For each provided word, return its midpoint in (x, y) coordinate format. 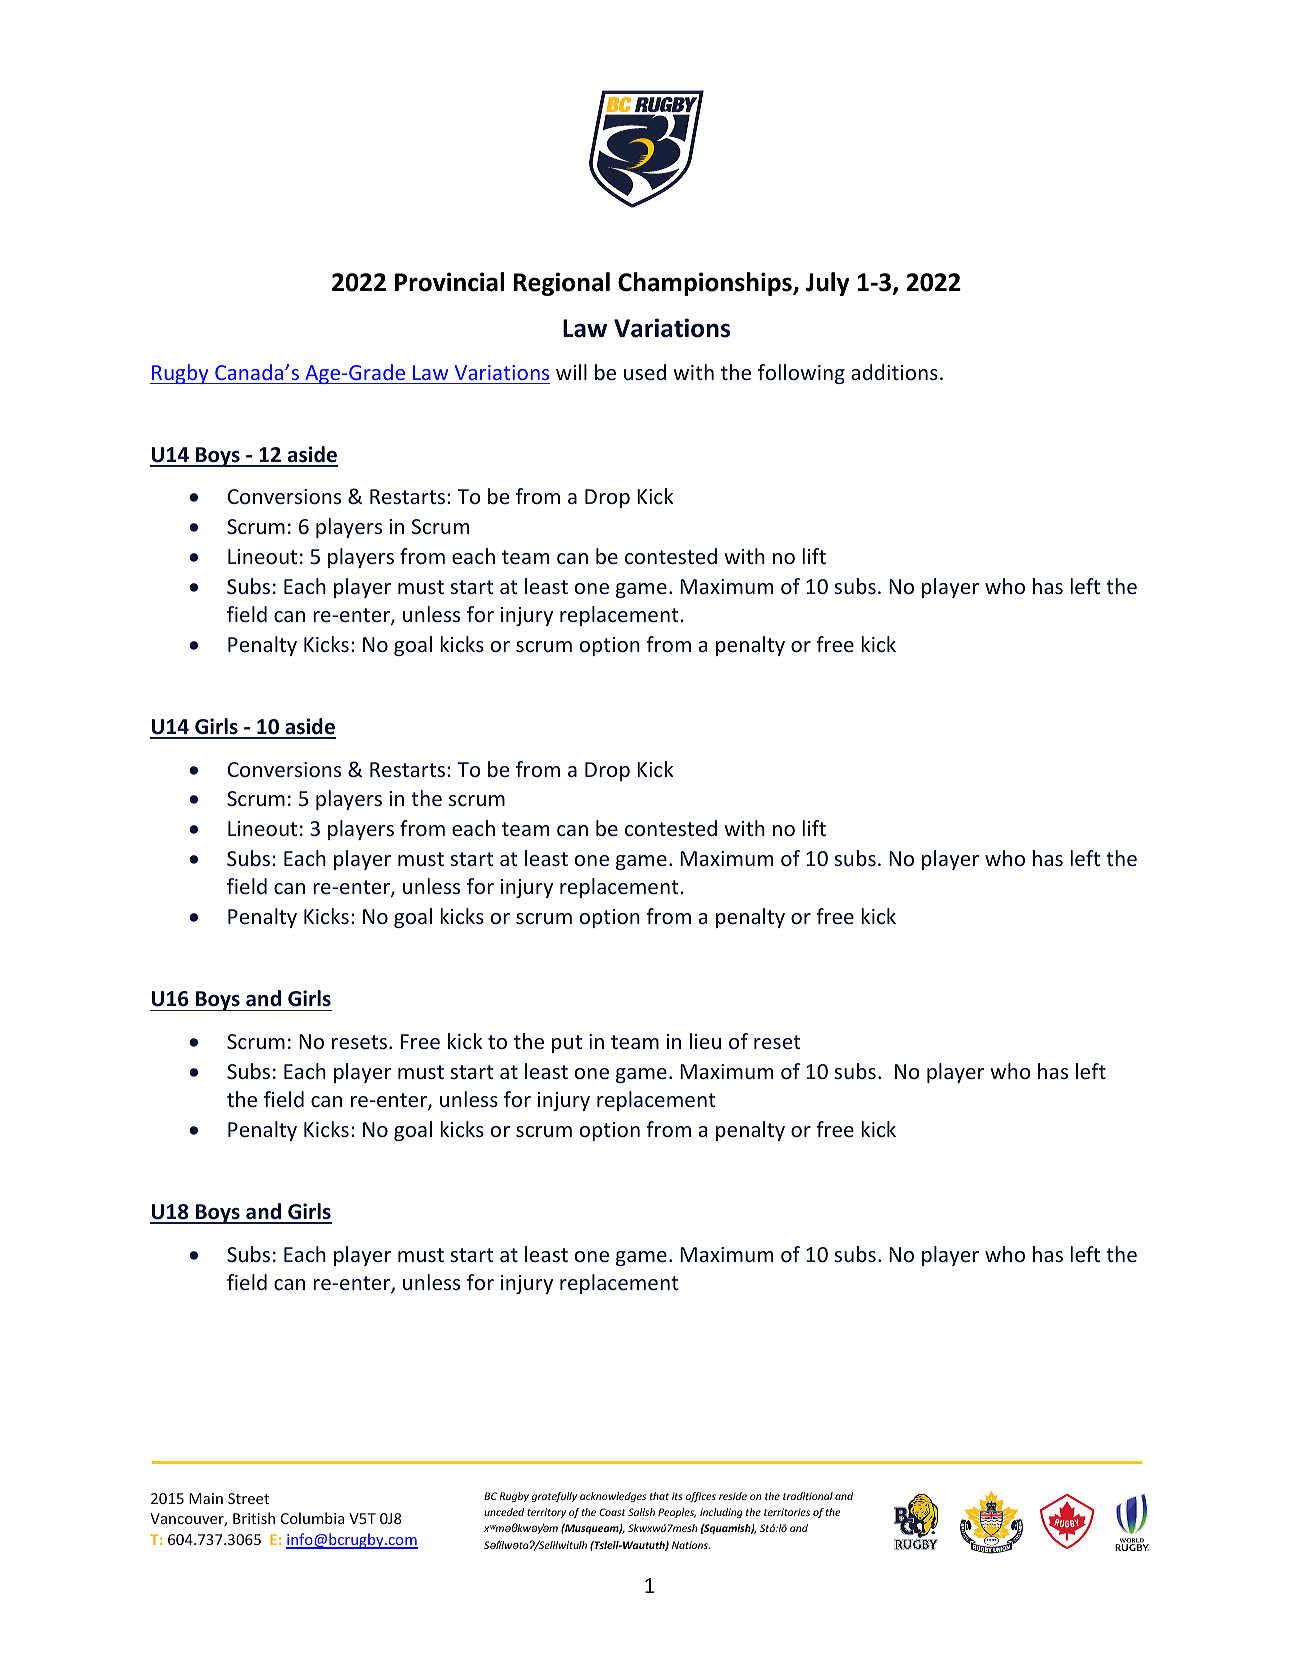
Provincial (449, 282)
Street (248, 1498)
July (827, 284)
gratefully (554, 1497)
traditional (808, 1496)
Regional (562, 284)
